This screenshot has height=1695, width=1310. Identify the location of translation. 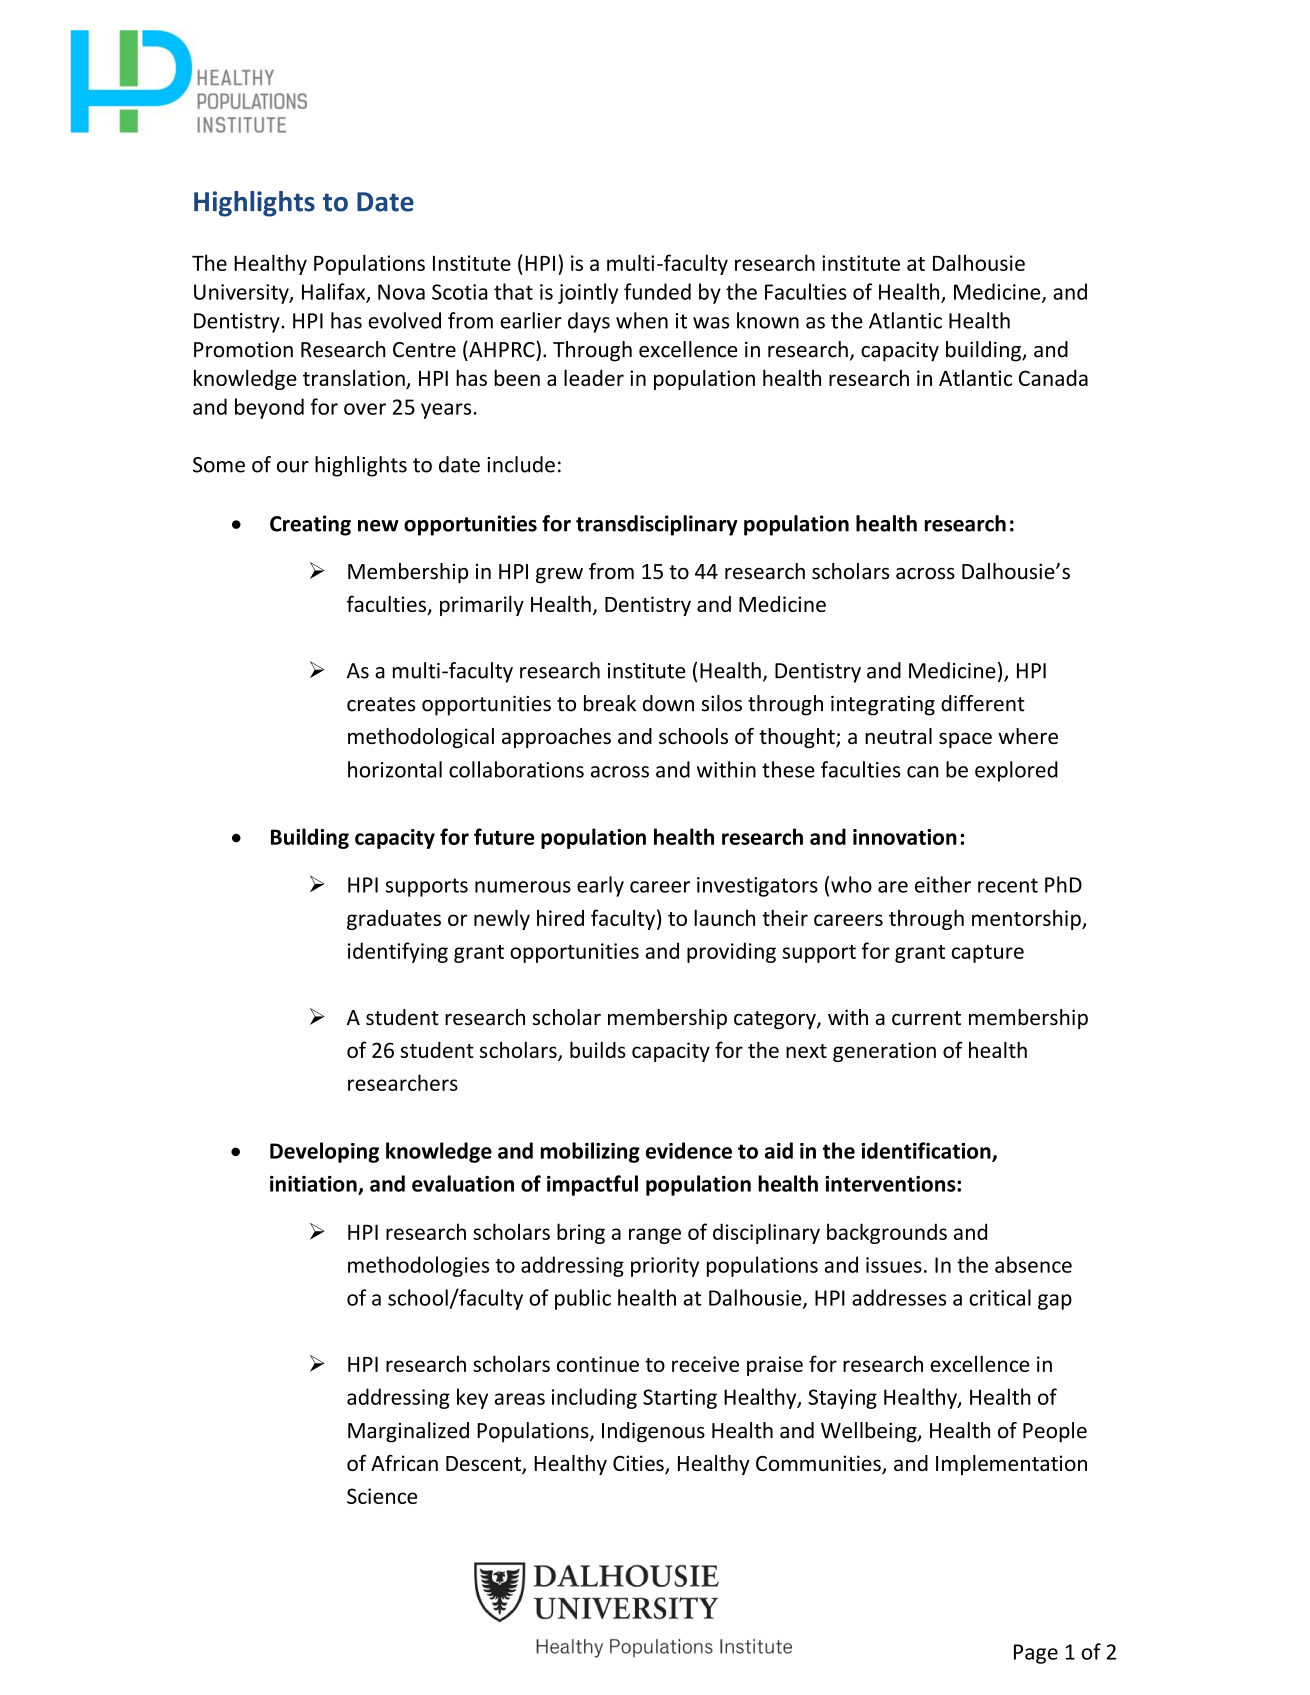
(355, 379).
